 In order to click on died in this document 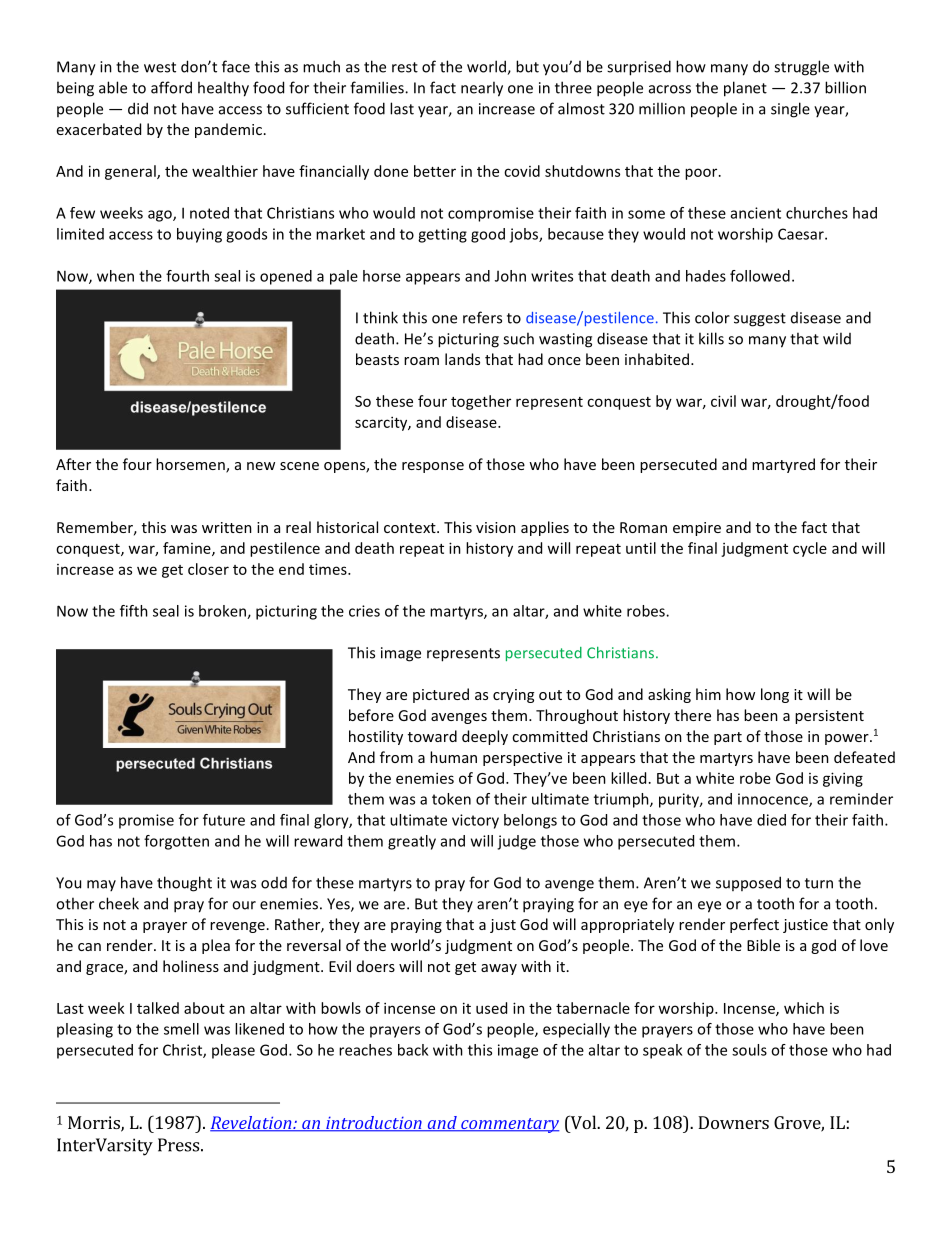, I will do `click(771, 820)`.
